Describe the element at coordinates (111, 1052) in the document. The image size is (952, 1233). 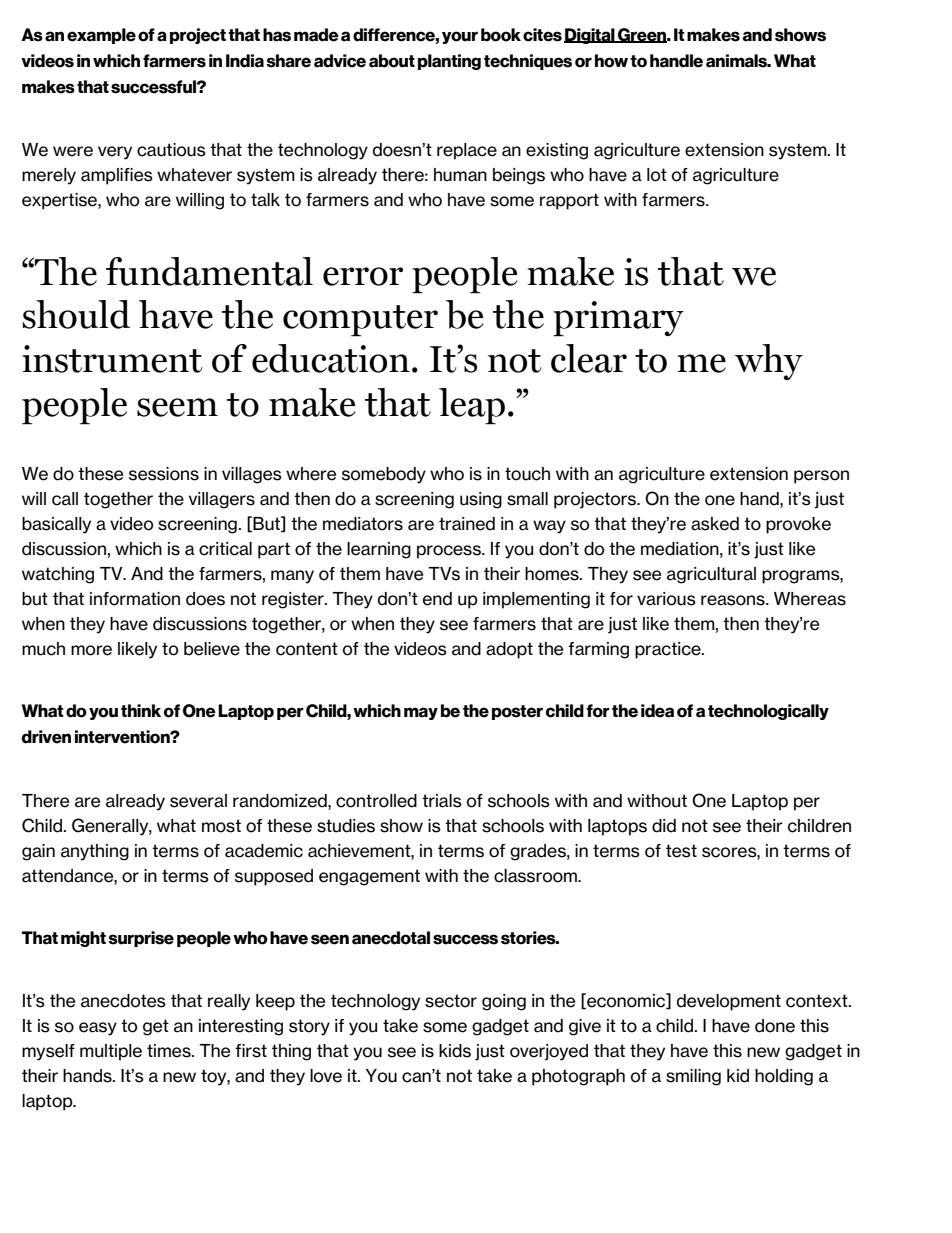
I see `multiple` at that location.
